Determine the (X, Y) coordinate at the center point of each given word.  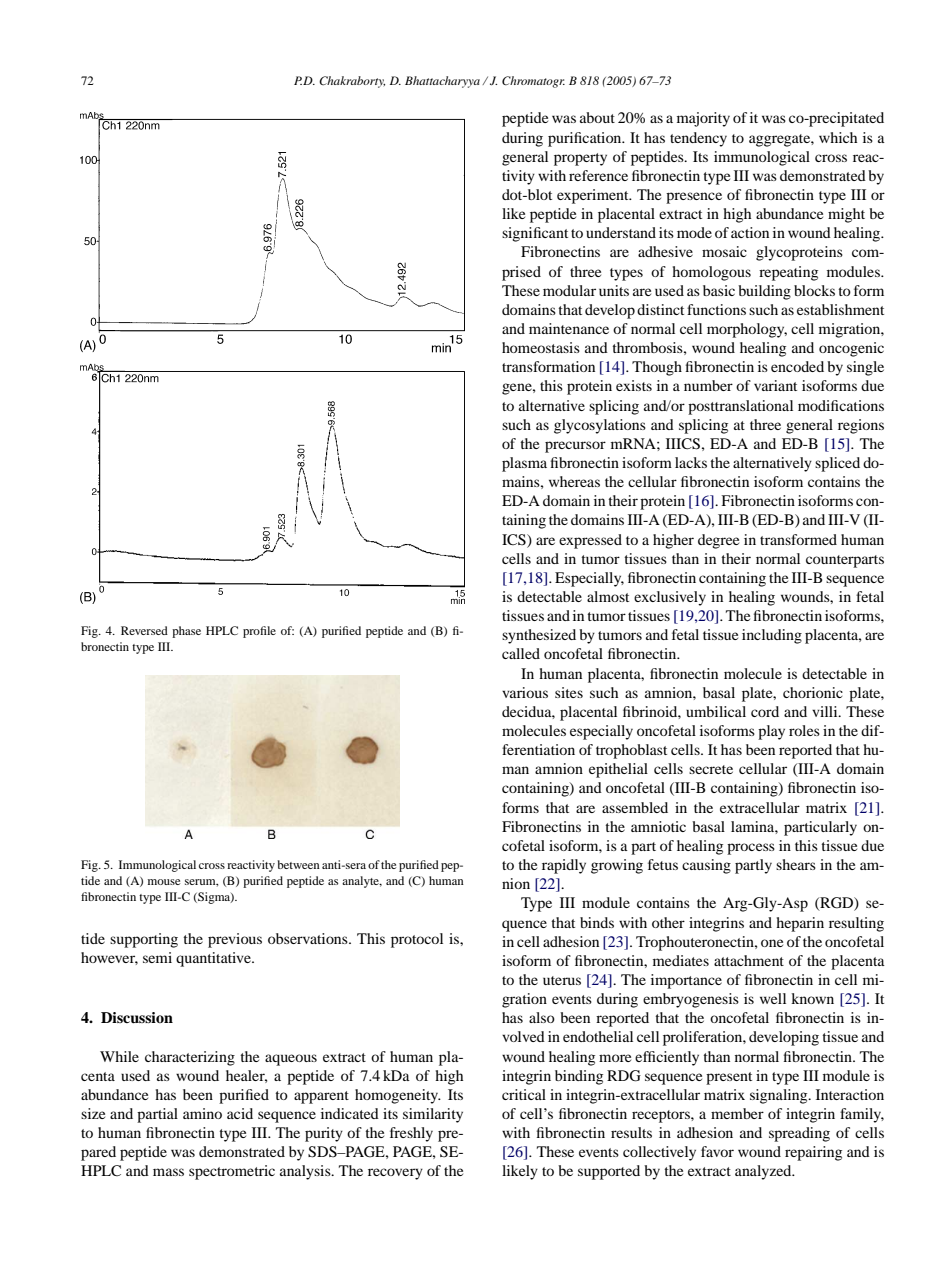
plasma (524, 464)
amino (202, 1113)
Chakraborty (352, 82)
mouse (164, 882)
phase (186, 632)
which (838, 137)
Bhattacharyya (442, 82)
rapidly (564, 866)
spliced (837, 464)
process (751, 849)
